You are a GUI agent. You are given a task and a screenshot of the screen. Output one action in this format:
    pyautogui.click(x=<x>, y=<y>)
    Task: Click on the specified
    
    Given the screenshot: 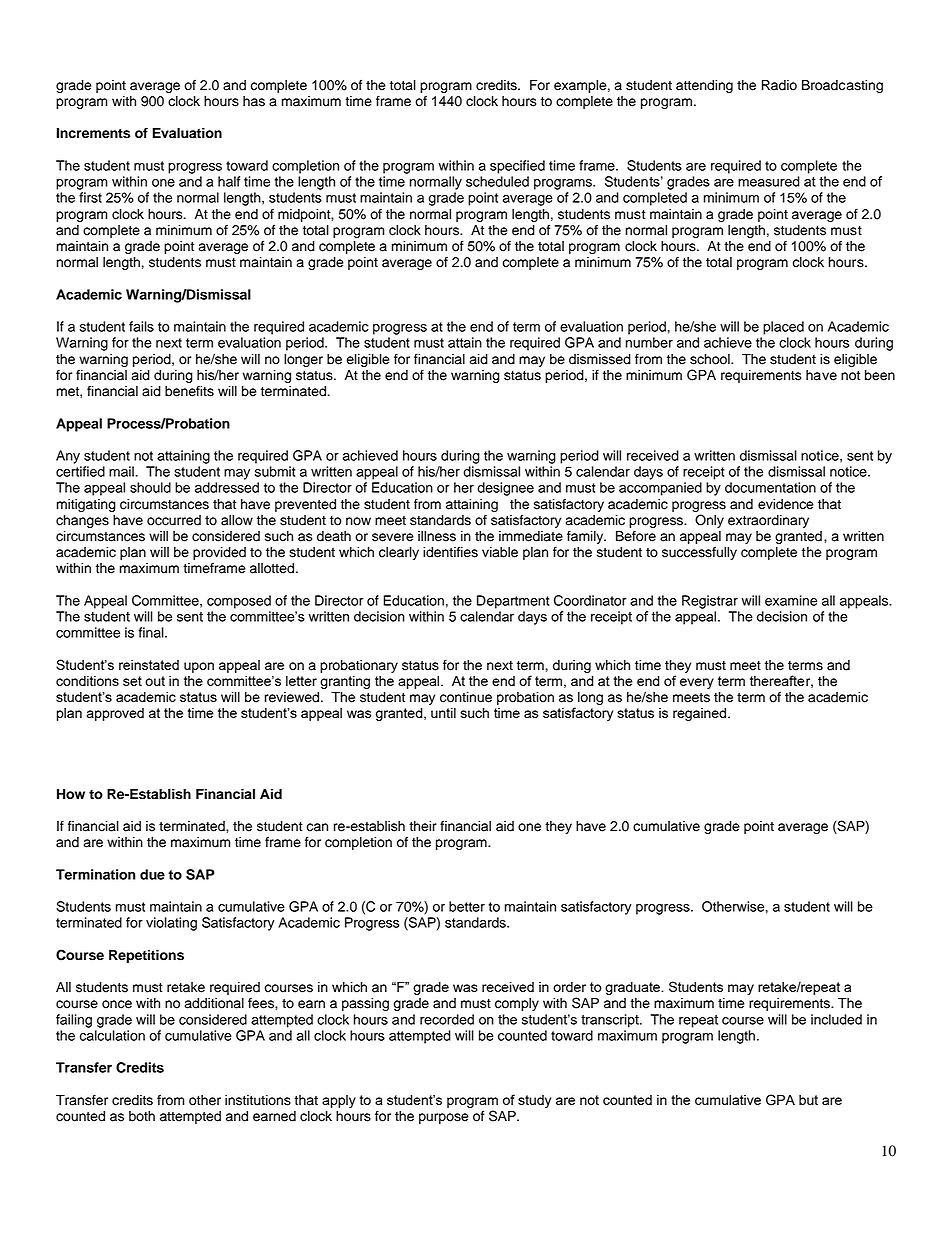 What is the action you would take?
    pyautogui.click(x=517, y=167)
